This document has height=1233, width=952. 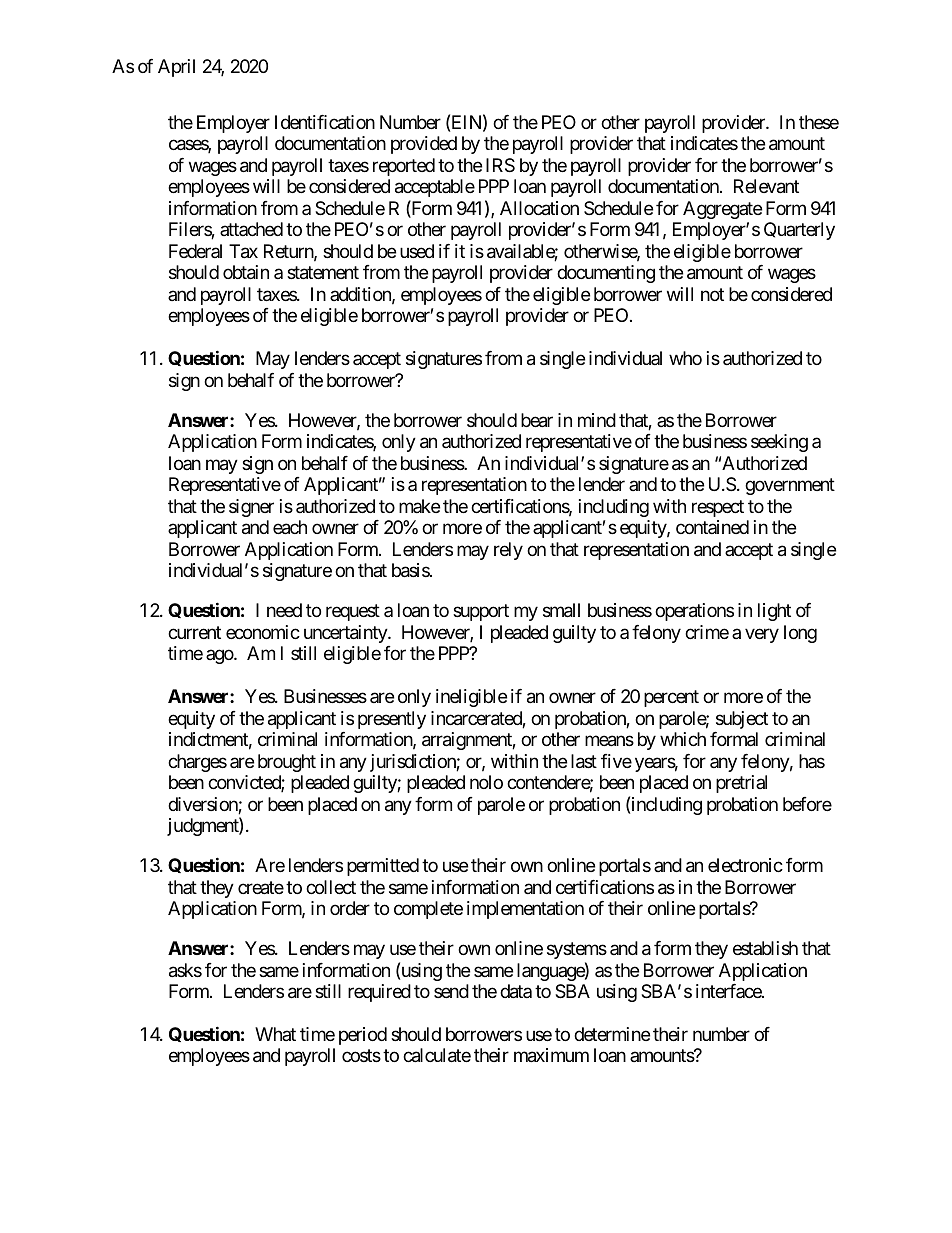 What do you see at coordinates (766, 186) in the document?
I see `Relevant` at bounding box center [766, 186].
